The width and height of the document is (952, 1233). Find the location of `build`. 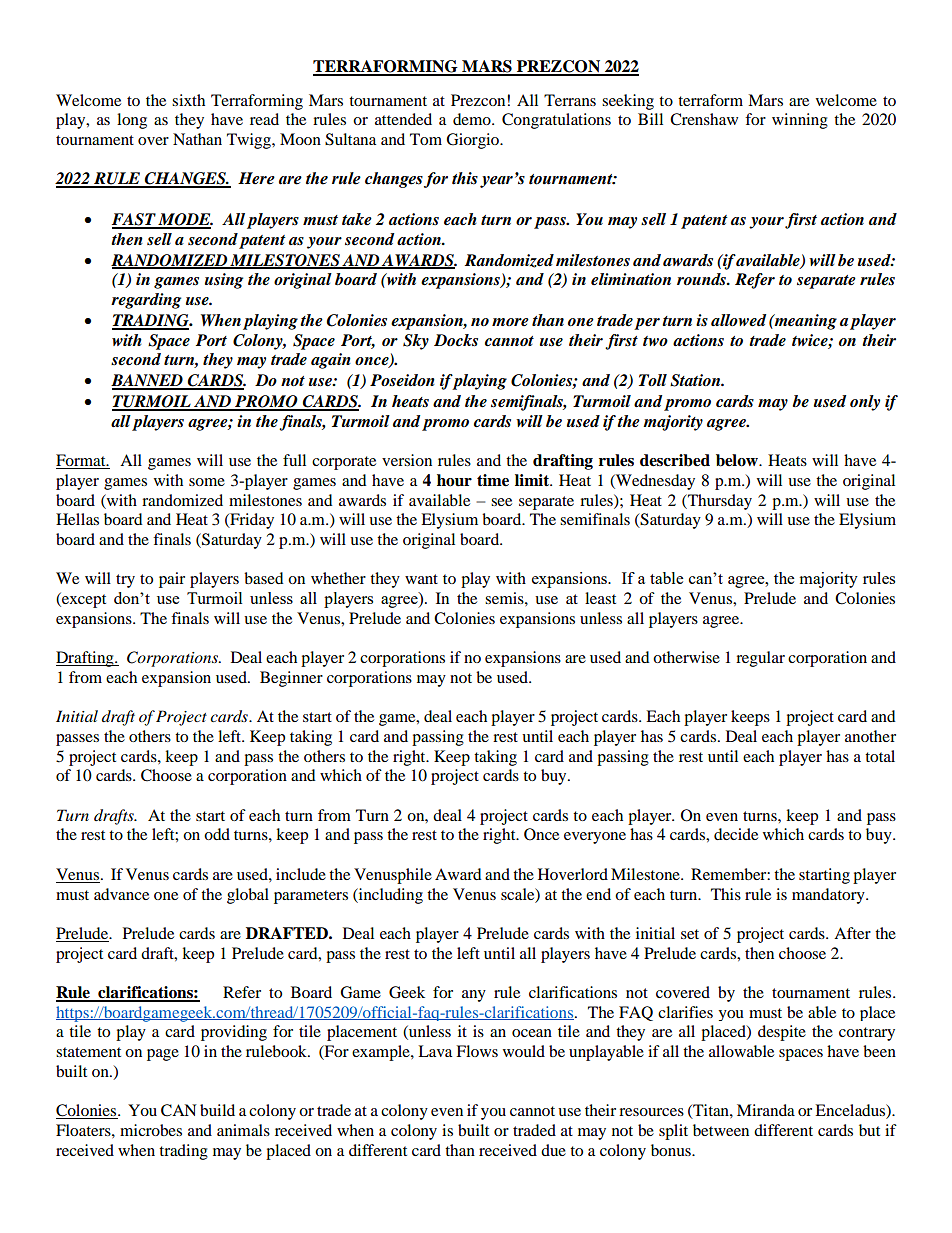

build is located at coordinates (217, 1110).
